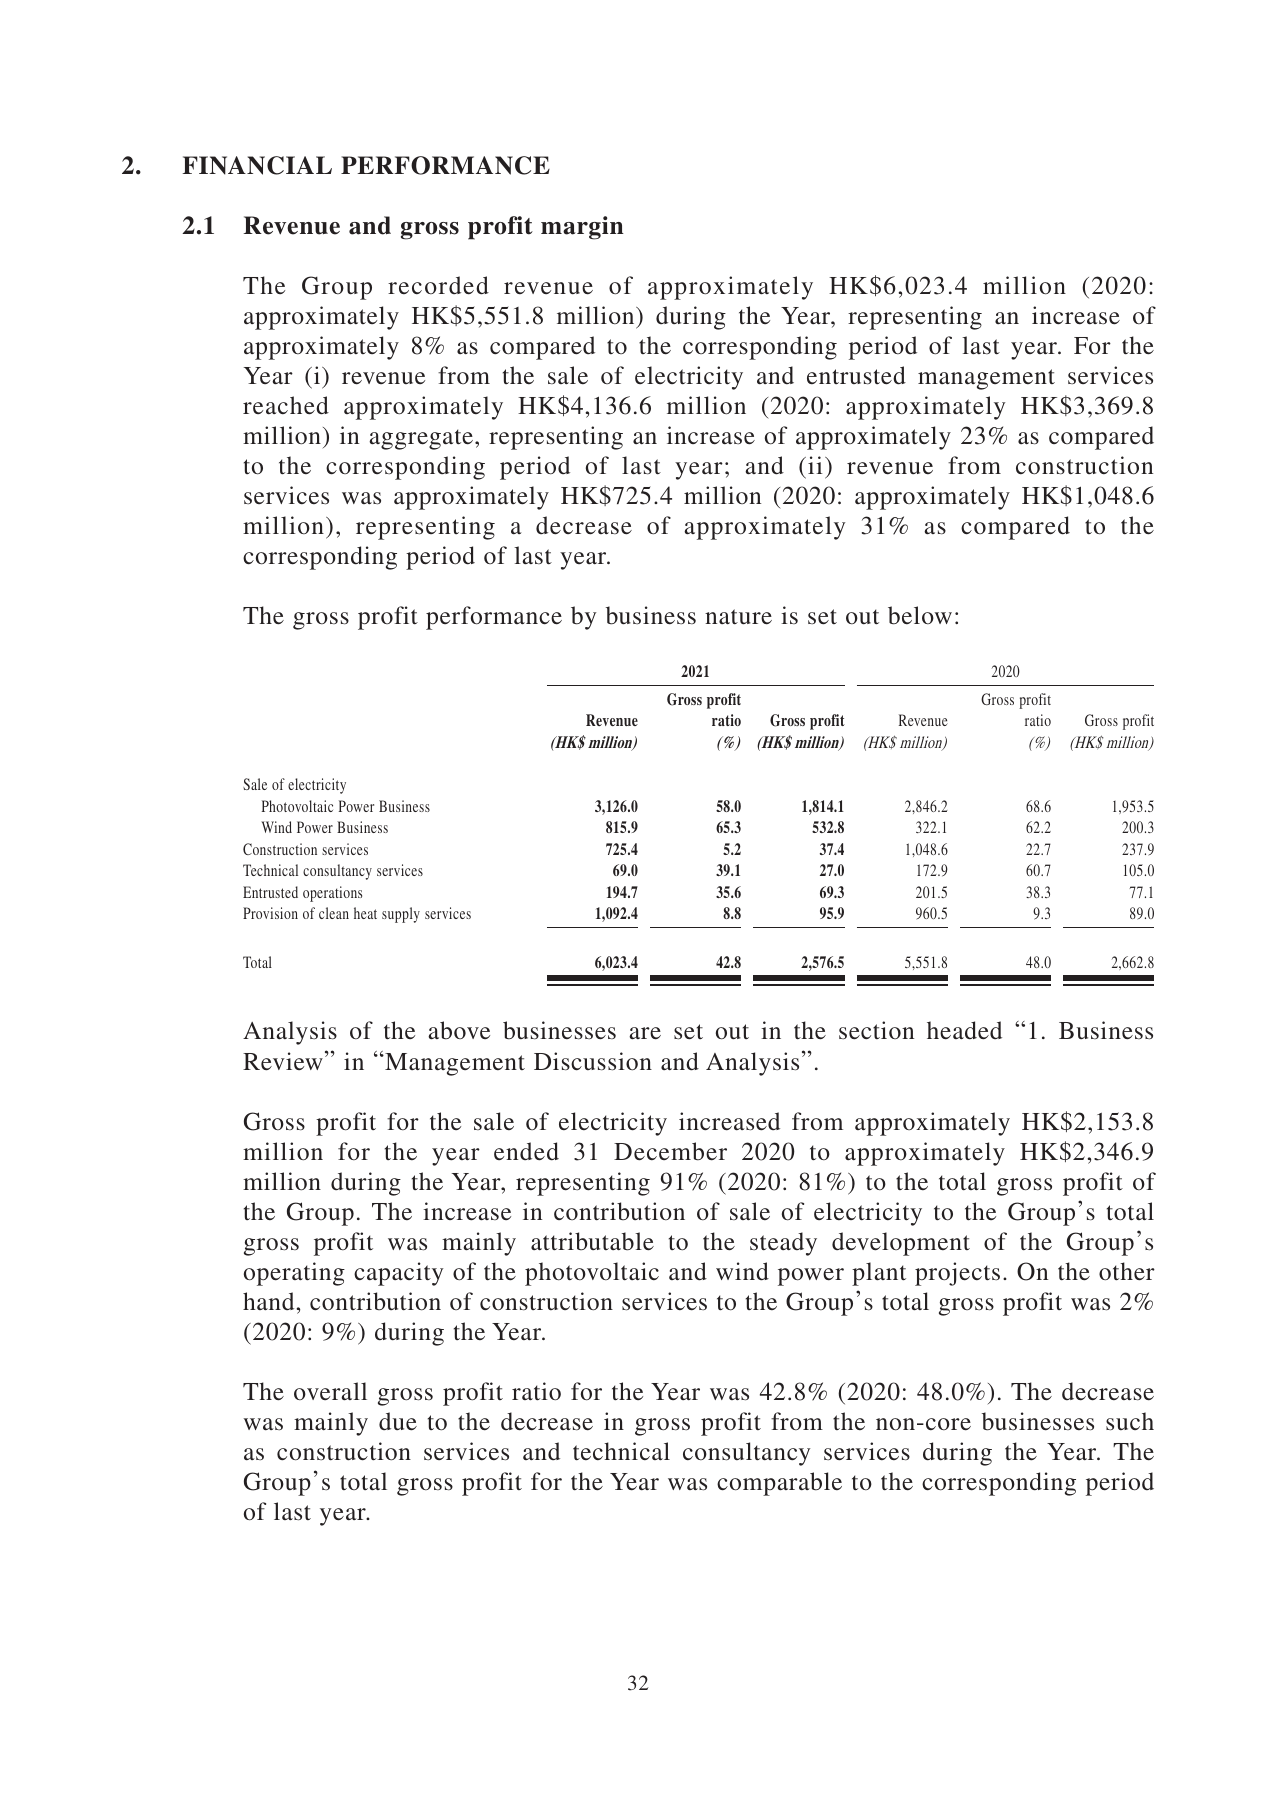  What do you see at coordinates (365, 913) in the image?
I see `heat` at bounding box center [365, 913].
